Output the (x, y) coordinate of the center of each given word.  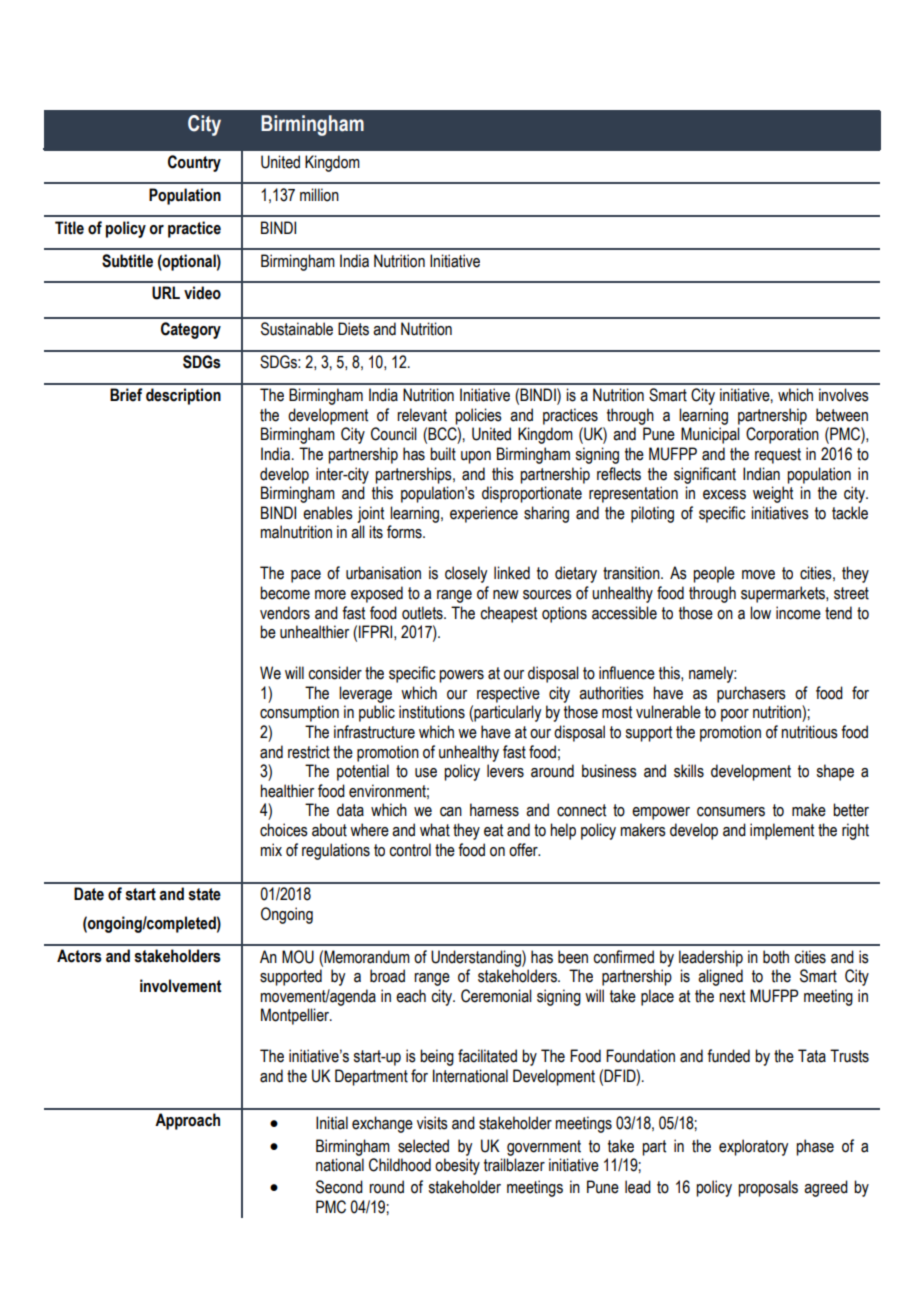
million (319, 195)
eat (493, 830)
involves (844, 395)
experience (484, 514)
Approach (187, 1121)
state (204, 894)
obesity (457, 1166)
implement (782, 831)
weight (773, 494)
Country (194, 163)
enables (328, 513)
